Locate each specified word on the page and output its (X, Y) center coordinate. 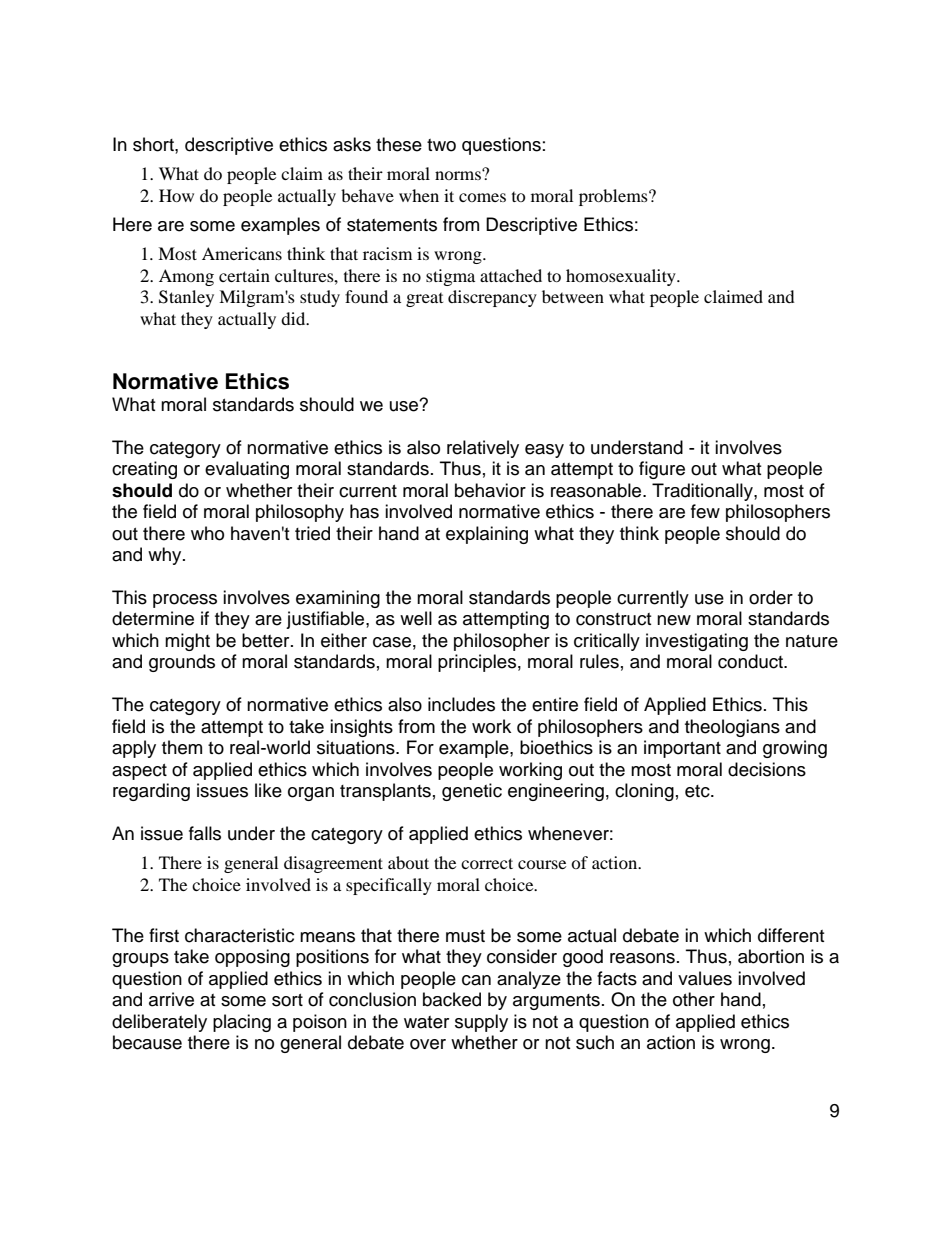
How (176, 195)
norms (459, 174)
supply (481, 1023)
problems (614, 197)
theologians (732, 728)
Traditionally (703, 492)
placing (242, 1023)
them (182, 747)
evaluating (247, 470)
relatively (483, 449)
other (694, 999)
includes (461, 704)
